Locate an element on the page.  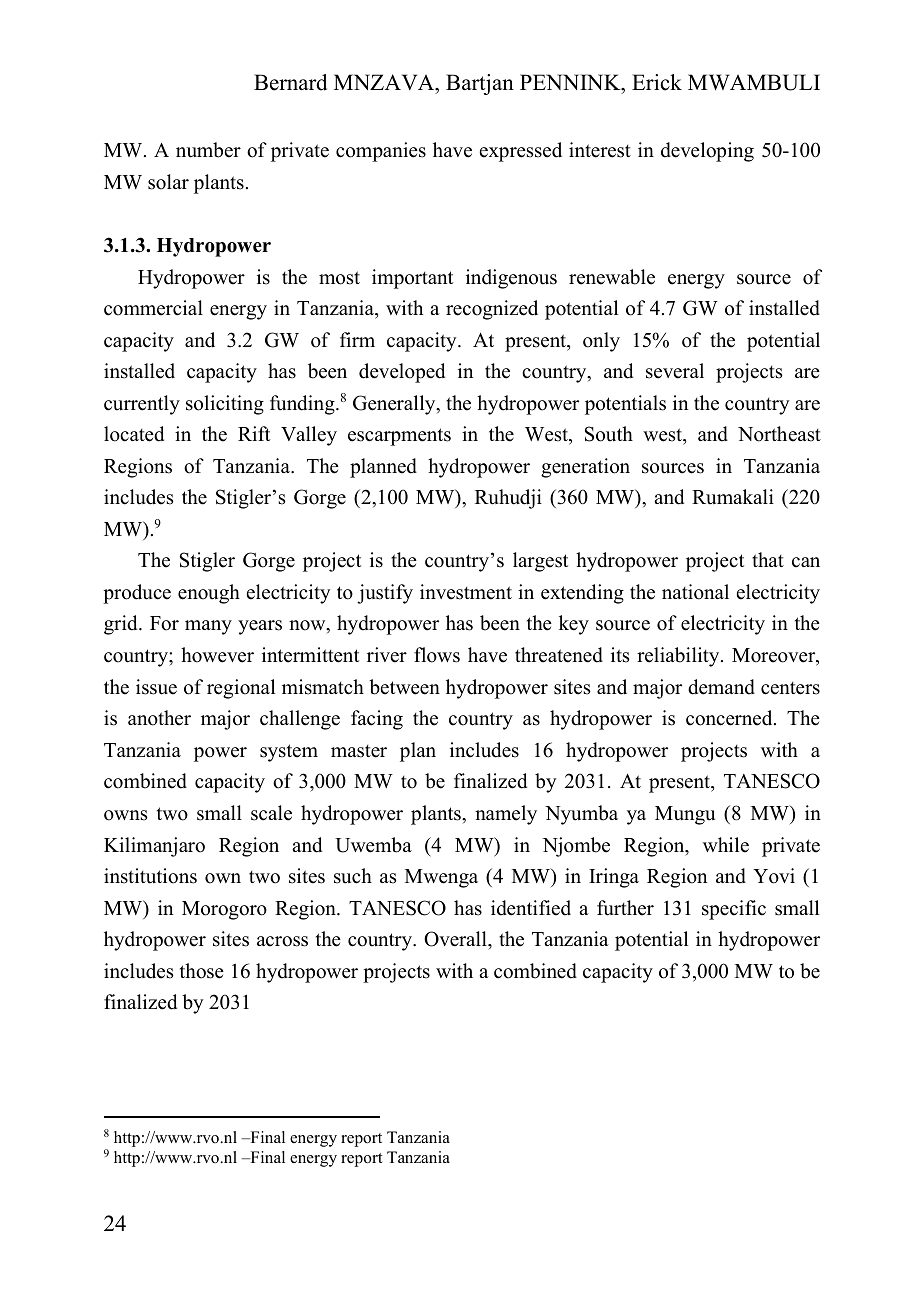
number is located at coordinates (208, 150).
